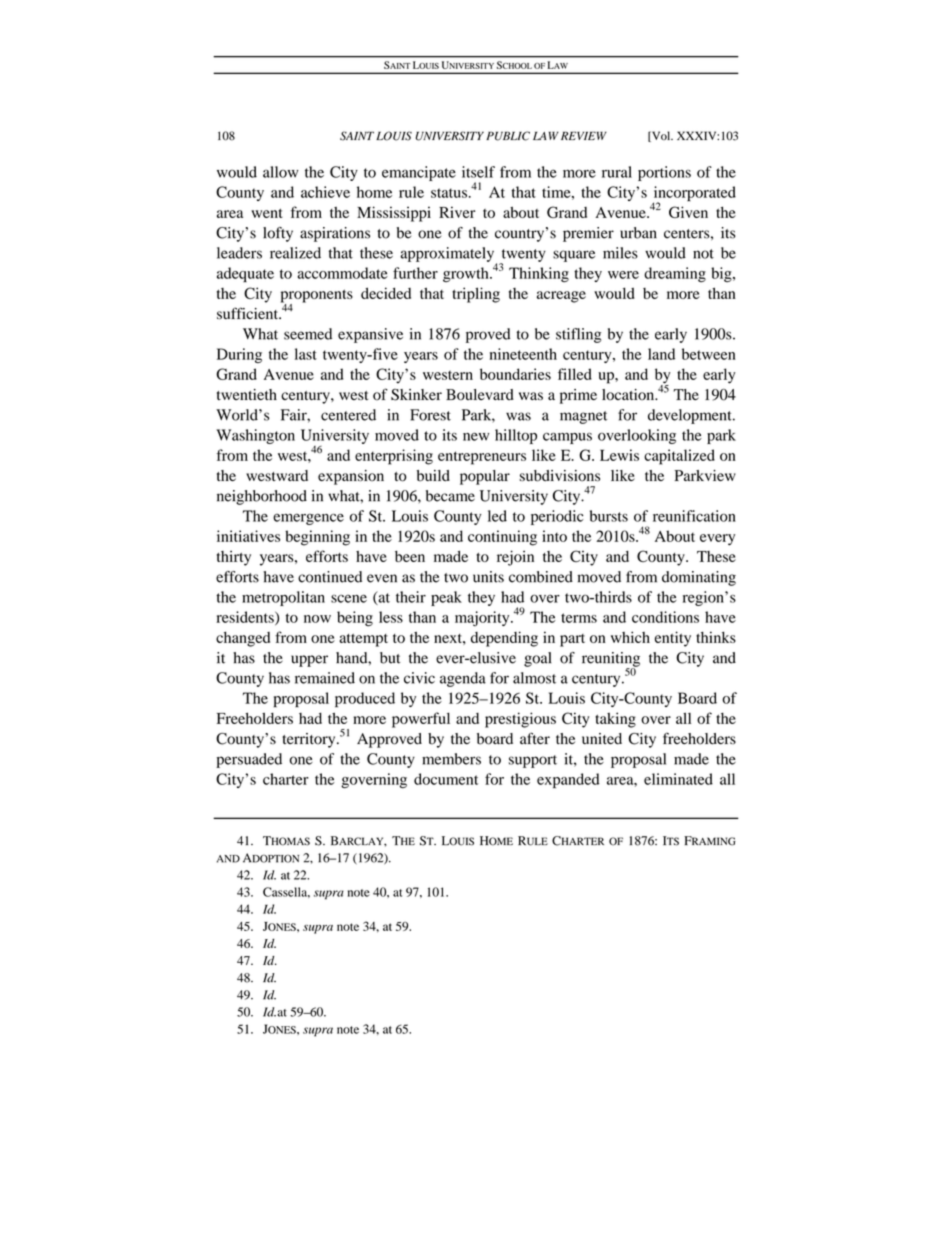  Describe the element at coordinates (249, 760) in the screenshot. I see `persuaded` at that location.
